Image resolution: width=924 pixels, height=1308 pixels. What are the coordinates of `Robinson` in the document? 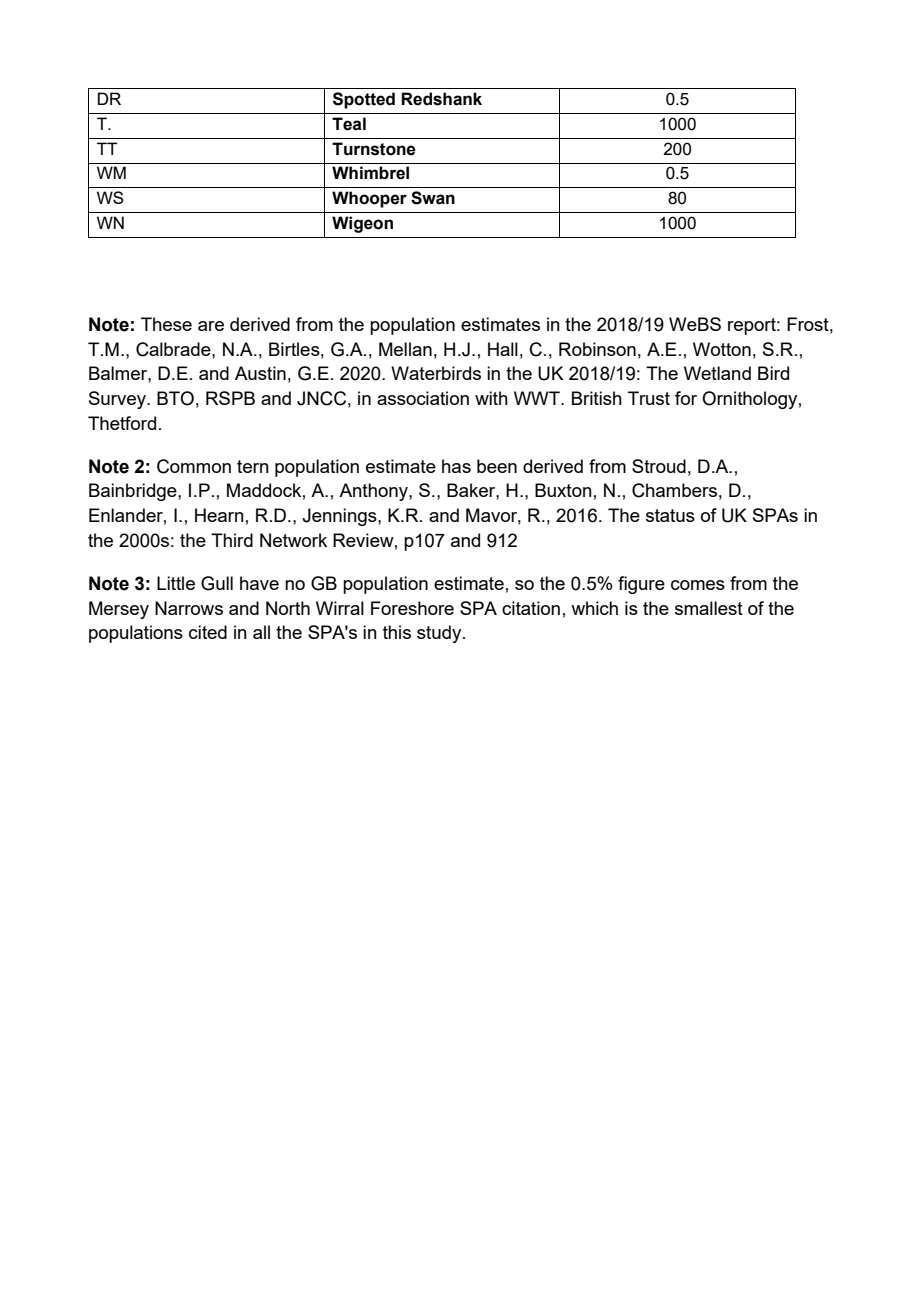 It's located at (597, 349).
